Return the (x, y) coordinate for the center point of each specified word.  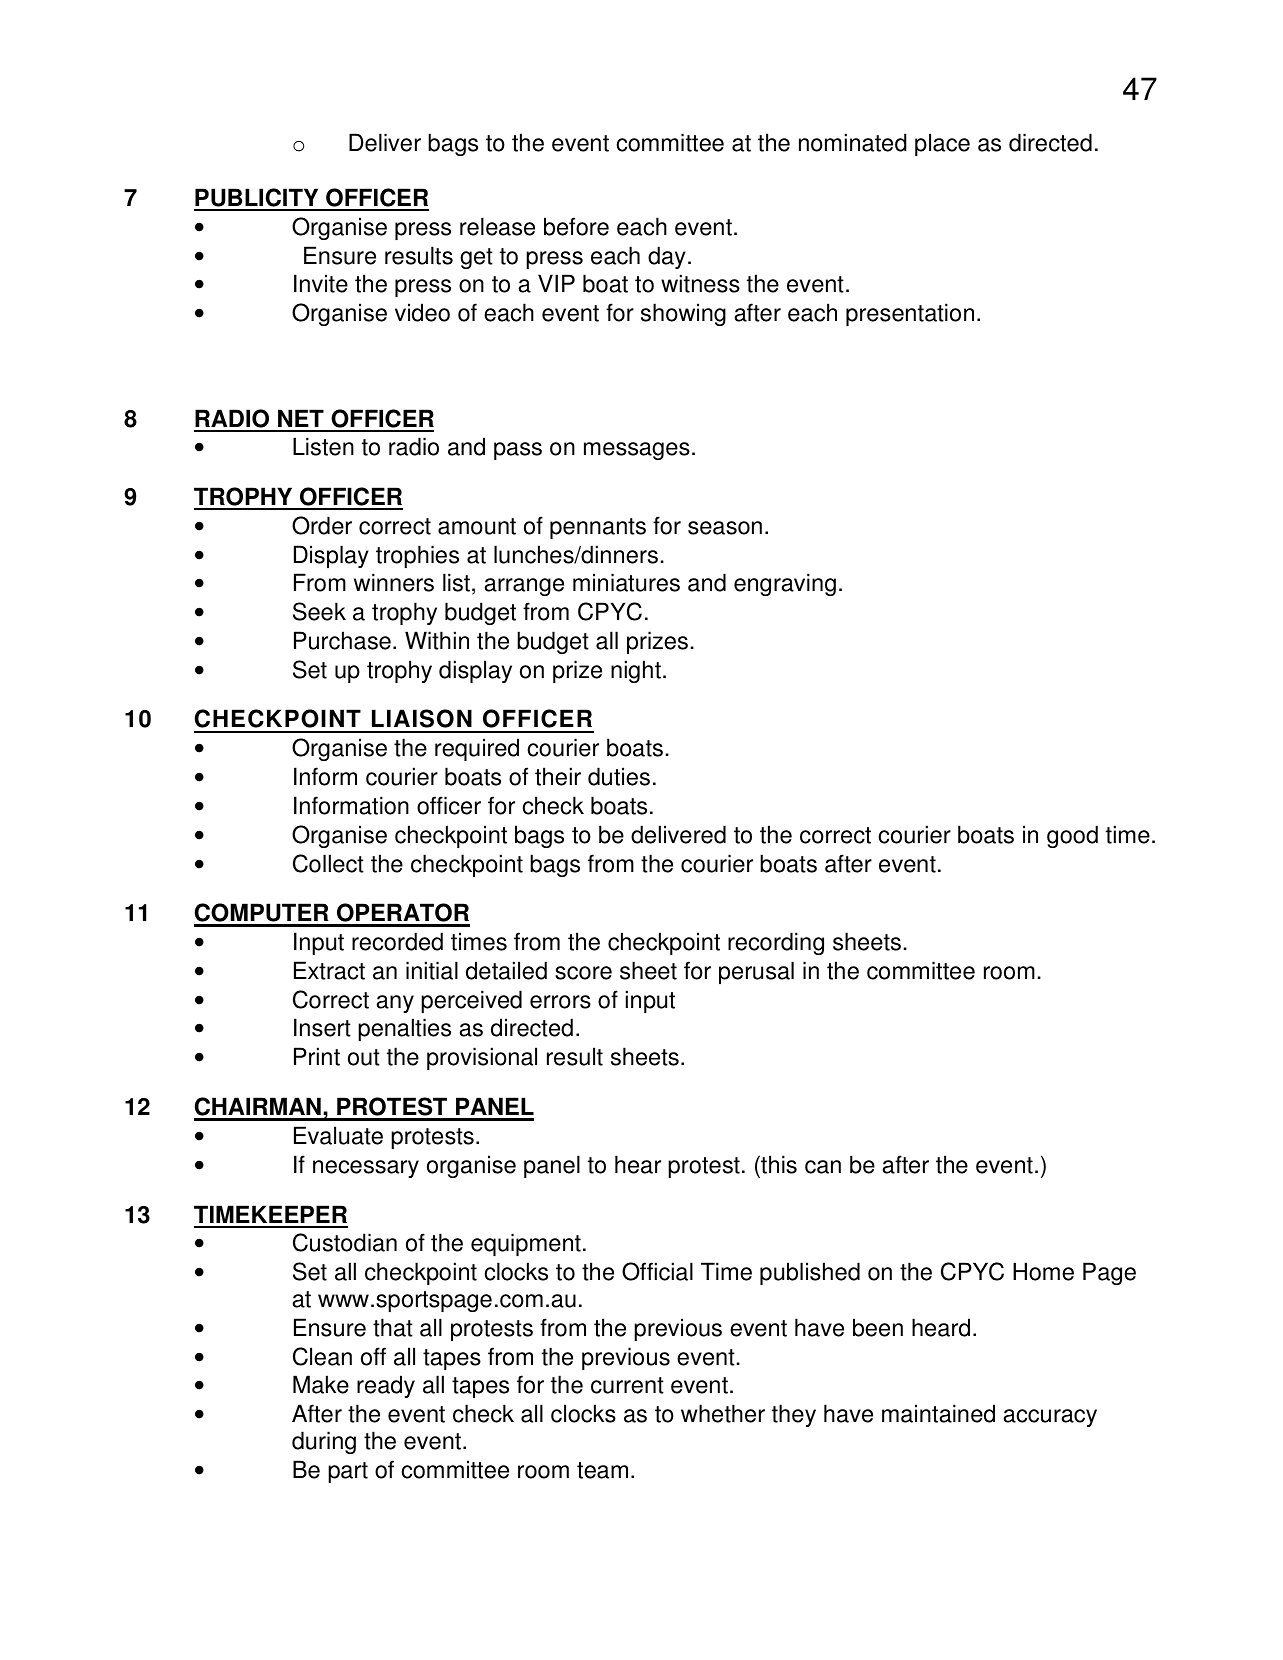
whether (723, 1413)
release (497, 226)
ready (386, 1386)
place (942, 144)
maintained (938, 1413)
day (667, 257)
